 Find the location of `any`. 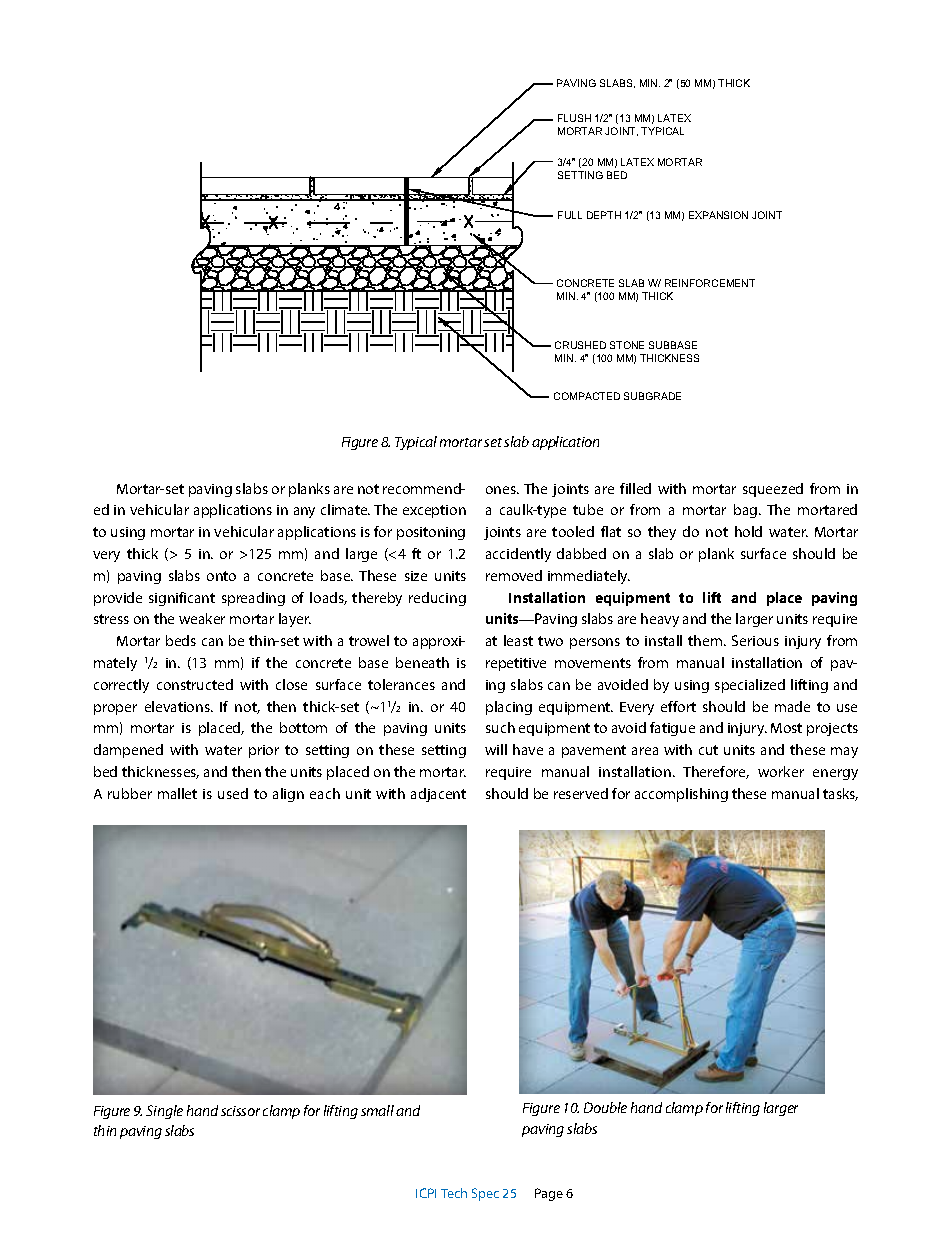

any is located at coordinates (304, 512).
